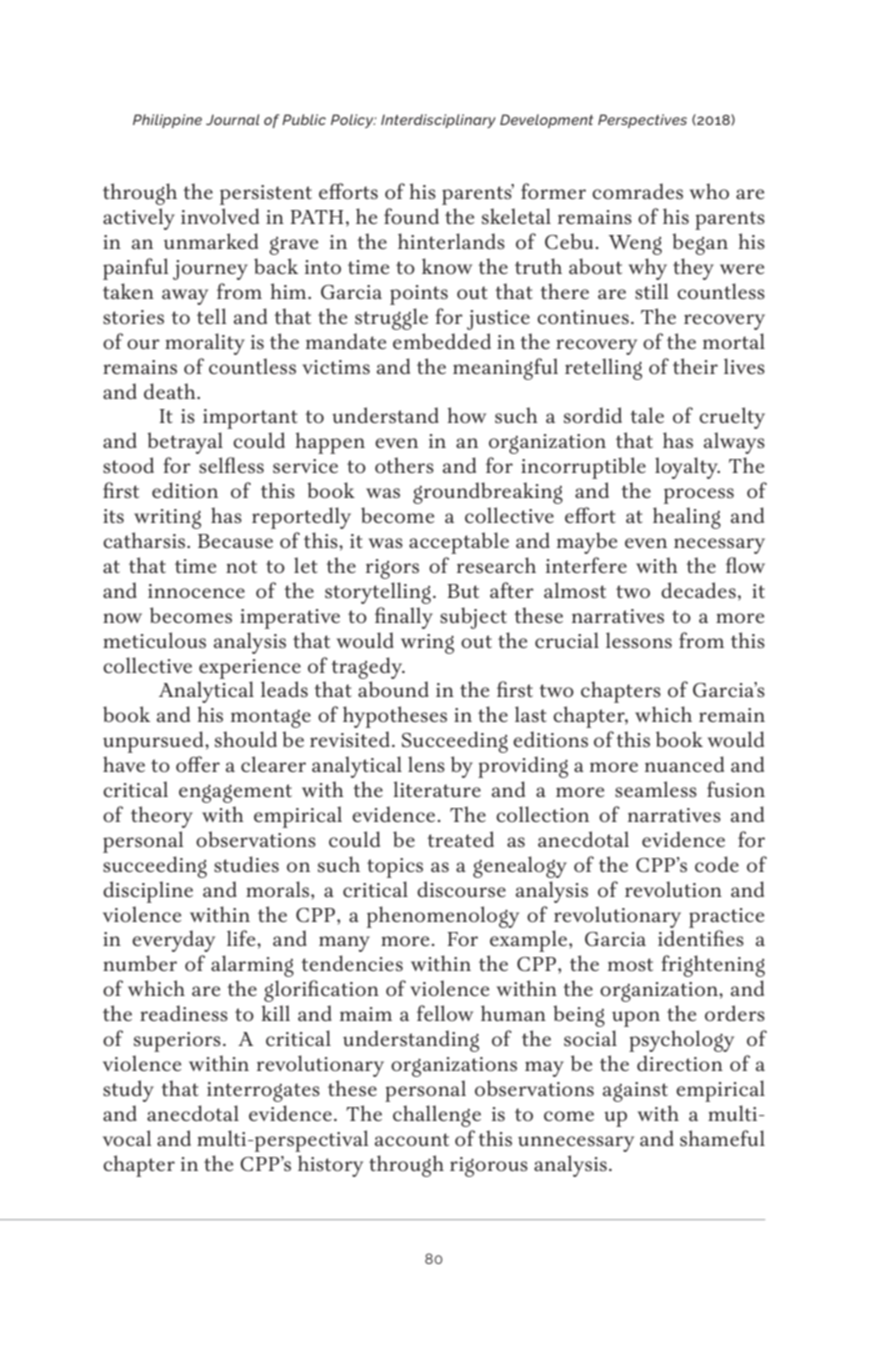 This document has height=1345, width=896. What do you see at coordinates (437, 789) in the document?
I see `literature` at bounding box center [437, 789].
